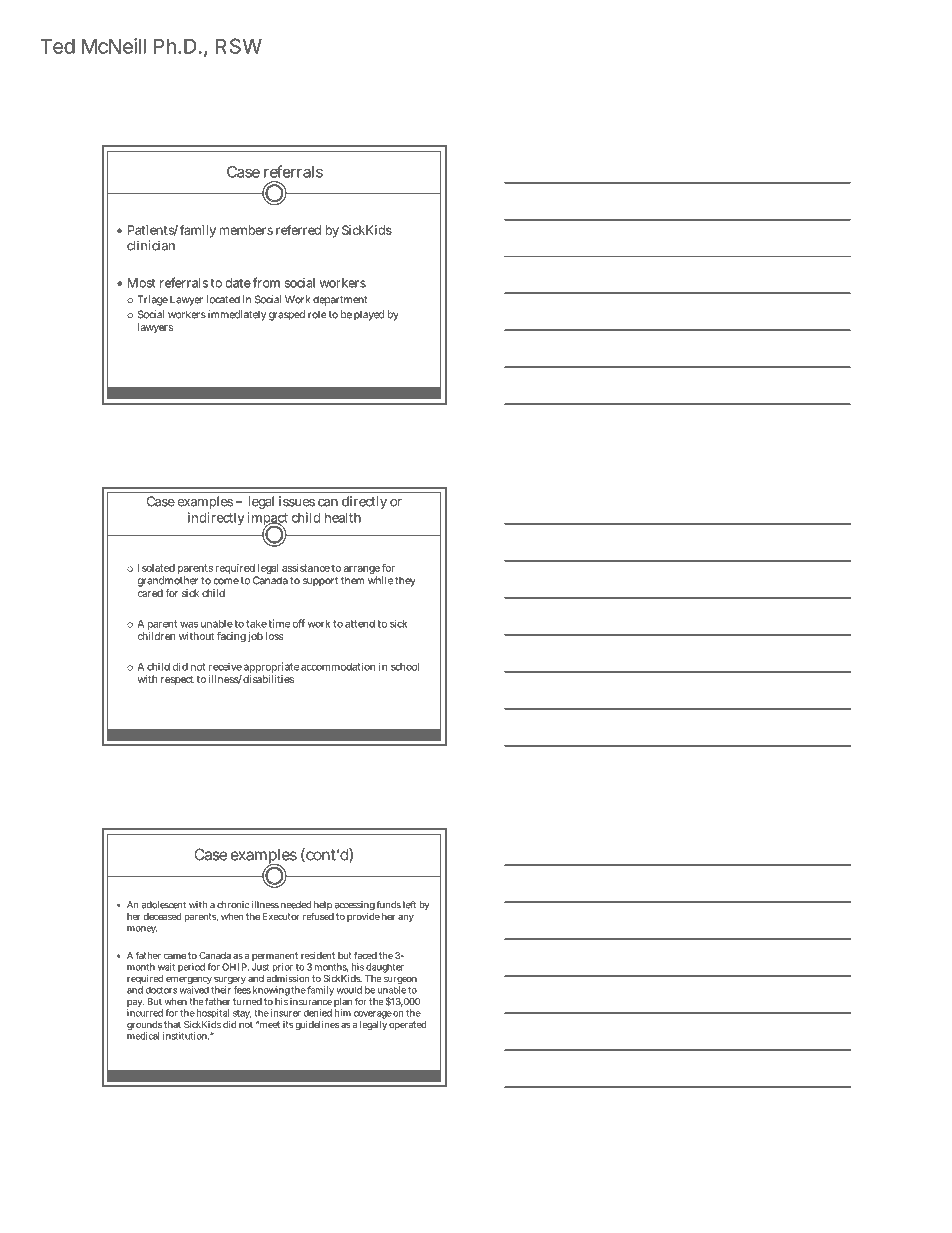  I want to click on members, so click(246, 230).
